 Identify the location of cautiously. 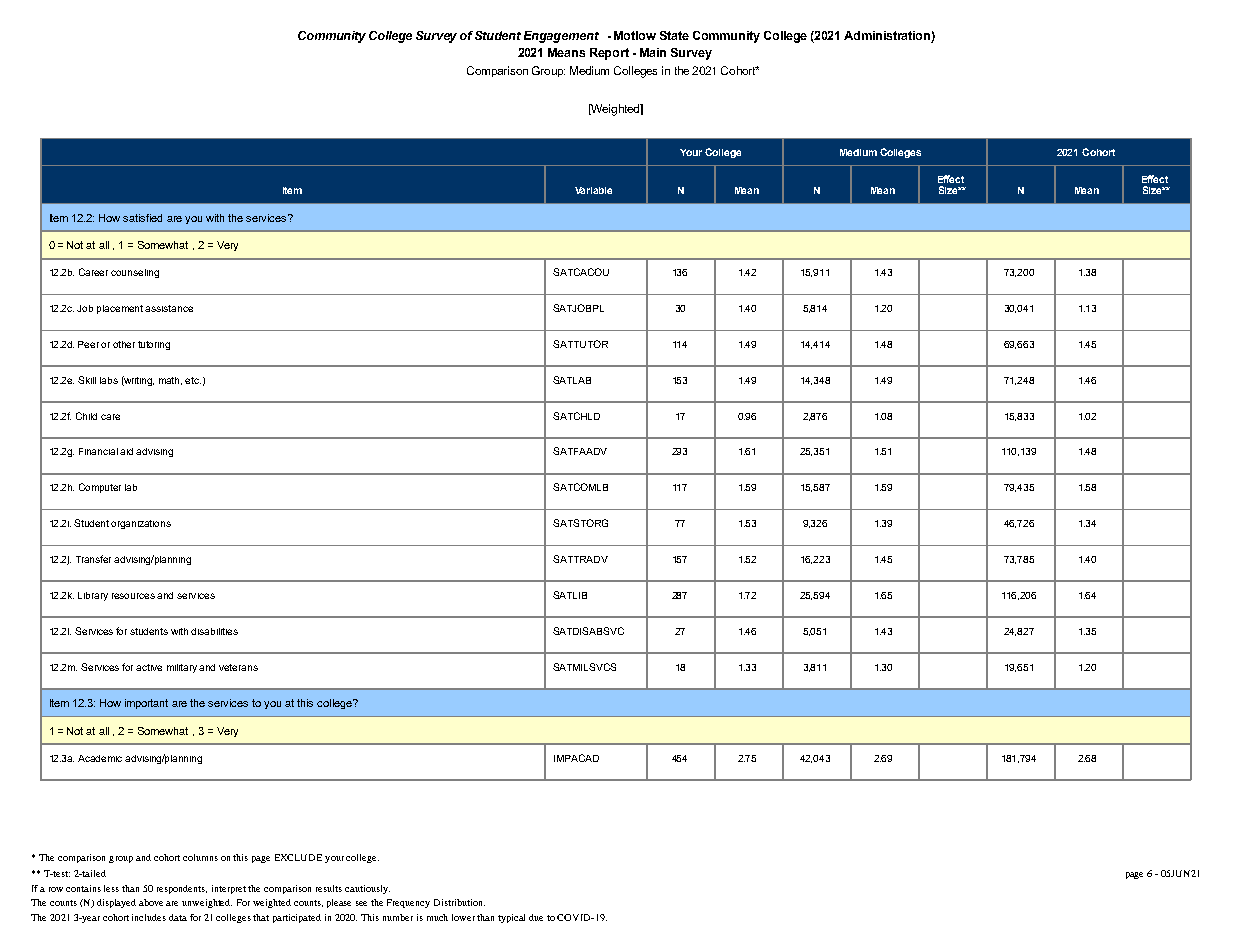
(367, 889).
